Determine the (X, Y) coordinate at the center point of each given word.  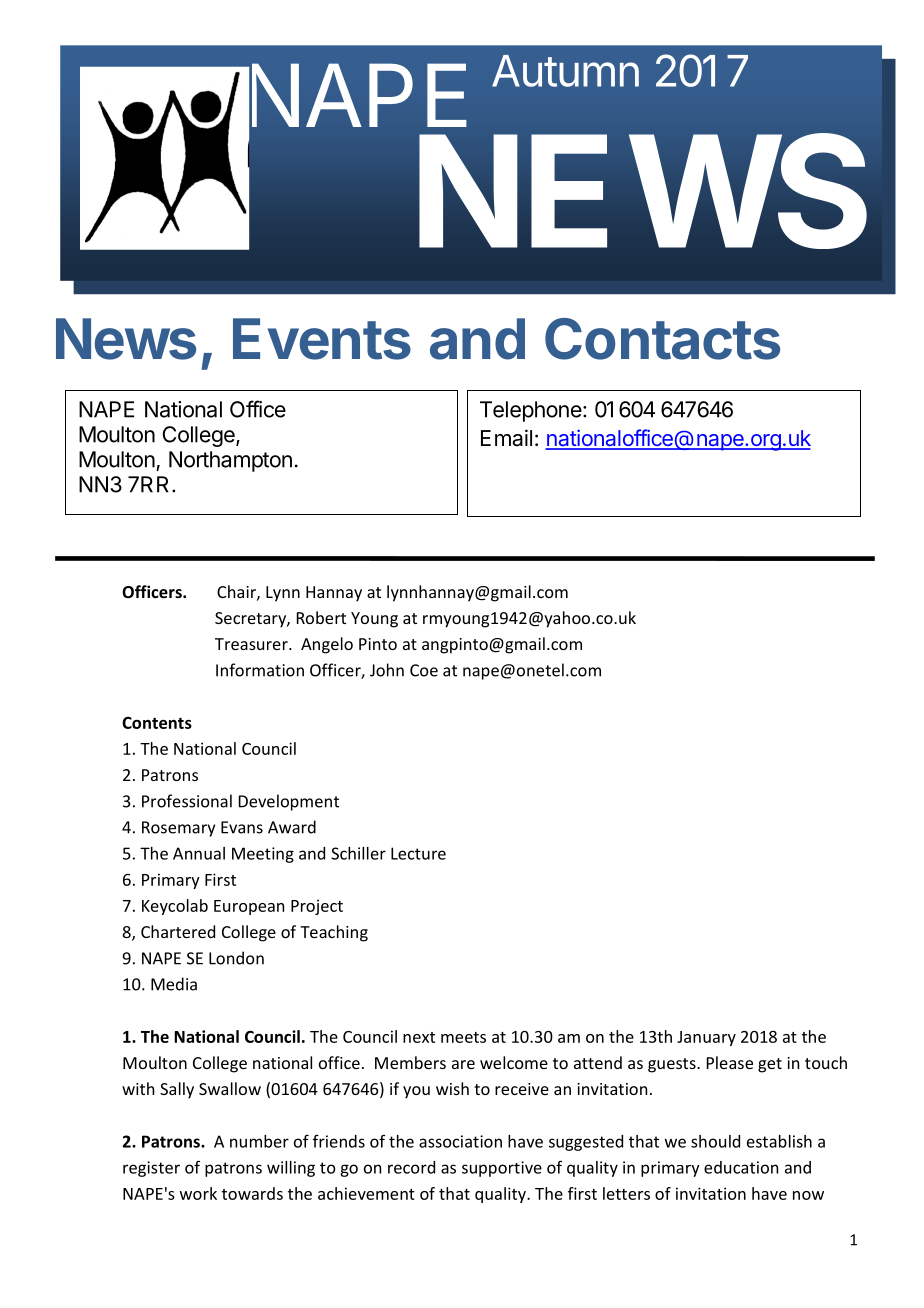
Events (322, 339)
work (198, 1193)
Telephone (531, 411)
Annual (199, 853)
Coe (424, 670)
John (387, 670)
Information (260, 670)
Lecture (418, 853)
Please (730, 1062)
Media (174, 984)
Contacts (662, 339)
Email (506, 438)
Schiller (358, 853)
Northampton (230, 461)
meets (463, 1037)
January (706, 1038)
